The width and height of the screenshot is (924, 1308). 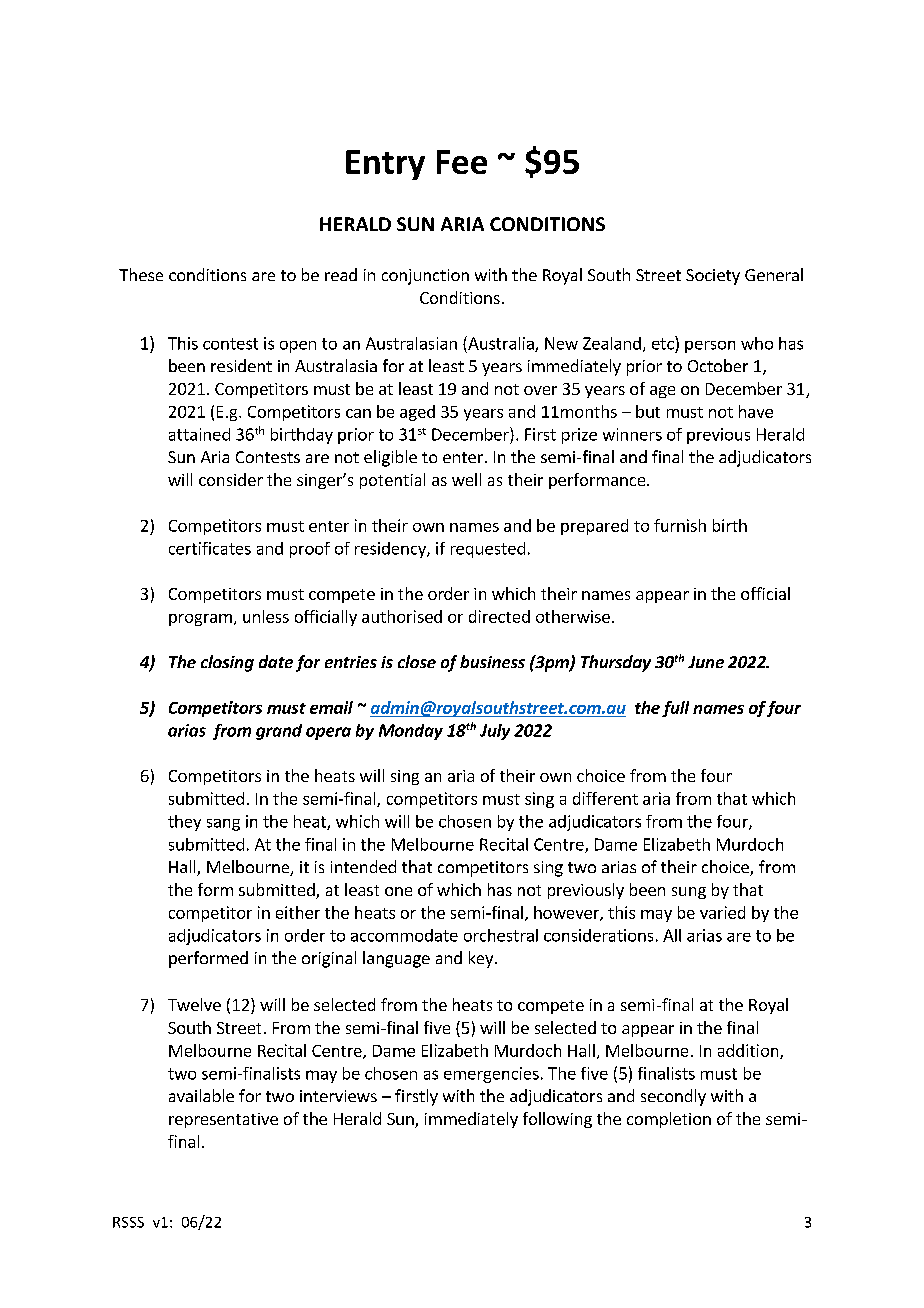 I want to click on available, so click(x=201, y=1095).
